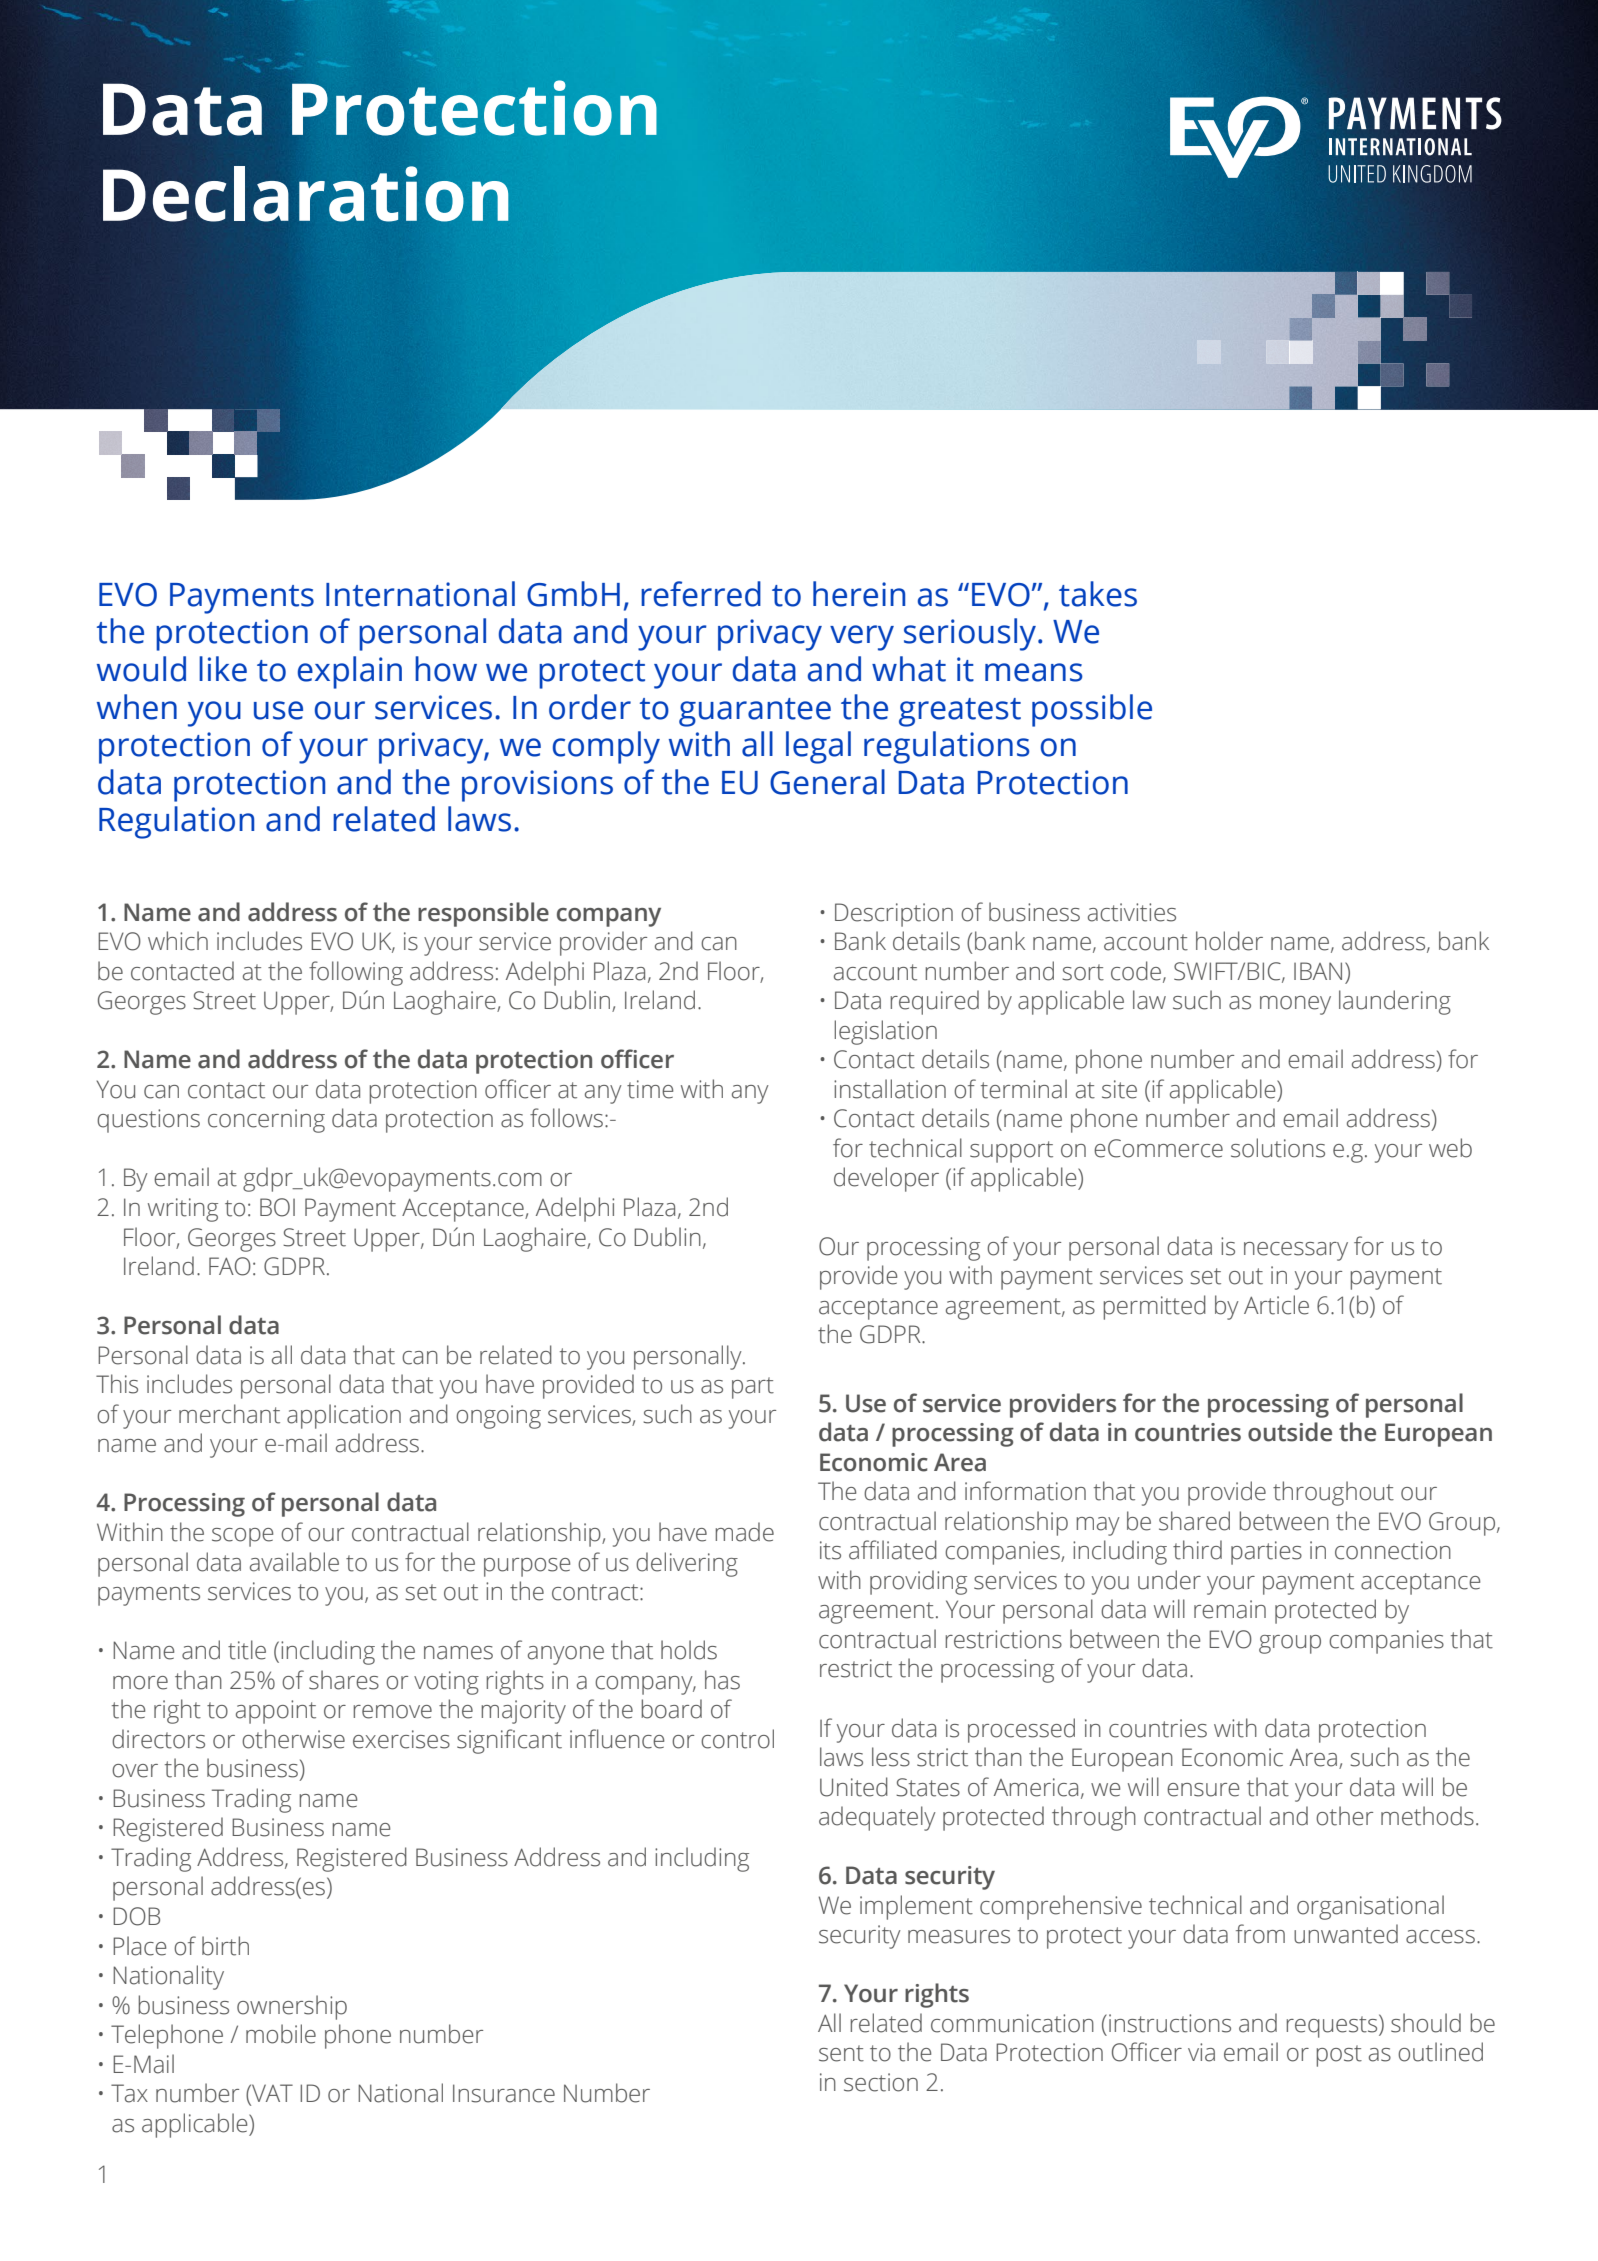  I want to click on Description, so click(894, 915).
